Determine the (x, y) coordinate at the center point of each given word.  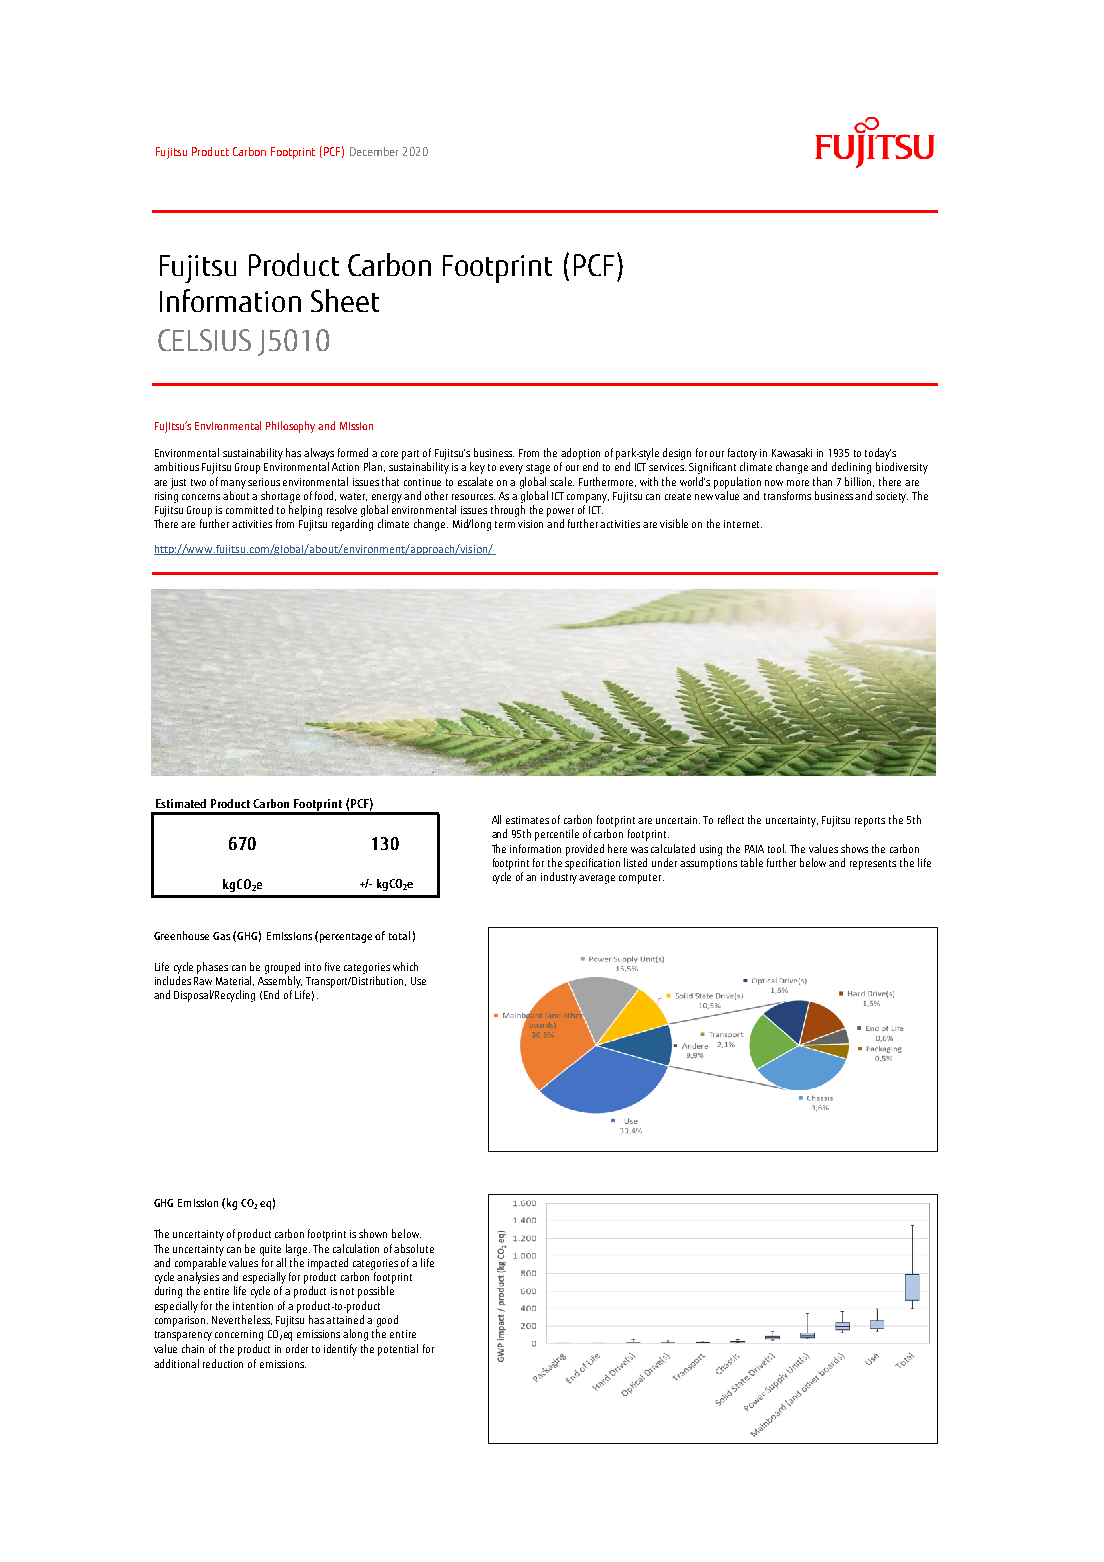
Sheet (345, 300)
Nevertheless (242, 1320)
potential (398, 1350)
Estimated (181, 803)
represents (873, 865)
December (374, 151)
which (405, 966)
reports (870, 822)
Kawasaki (792, 452)
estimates (527, 820)
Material (235, 981)
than (822, 481)
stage (538, 469)
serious (264, 482)
